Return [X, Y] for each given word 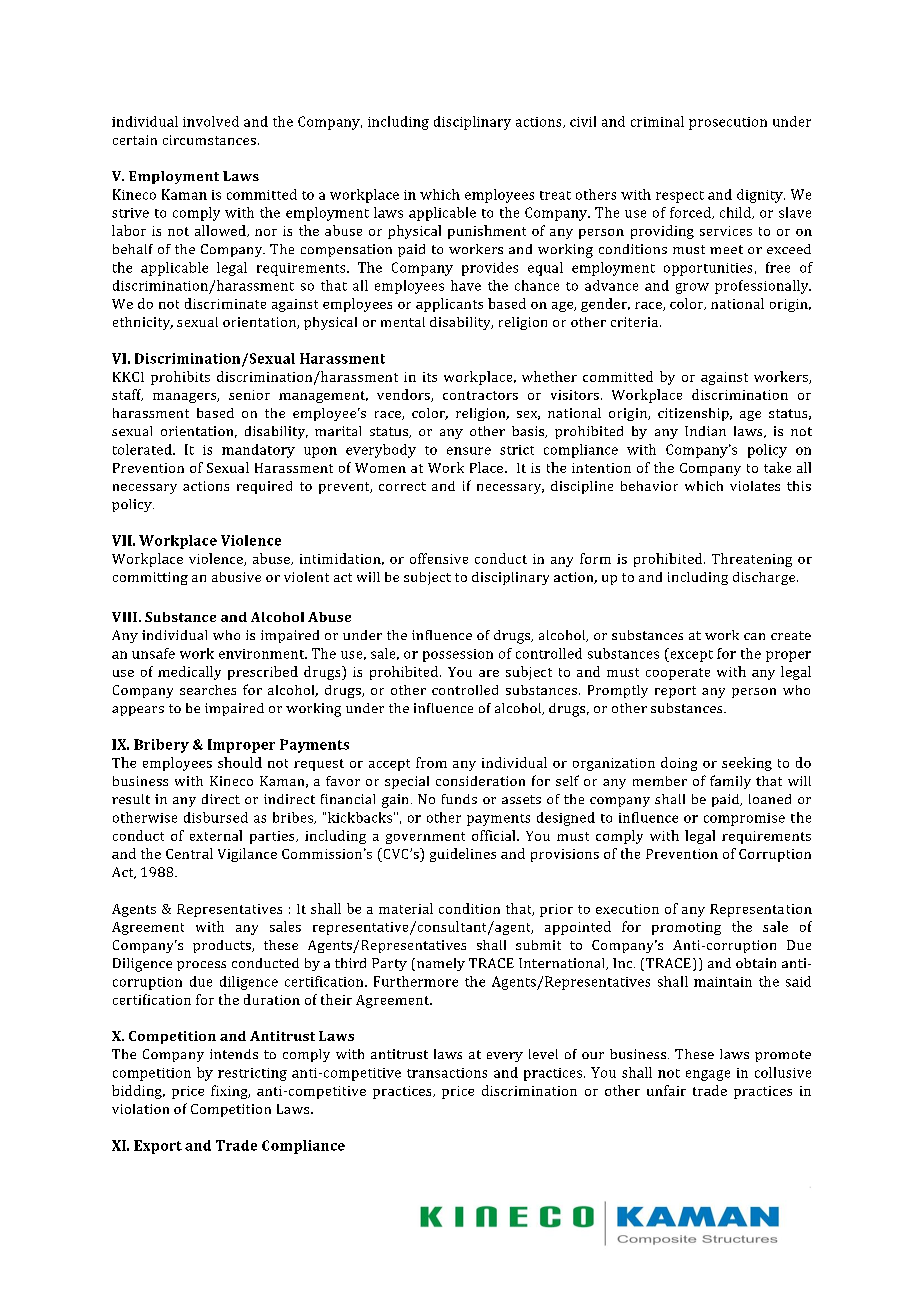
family [730, 782]
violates [755, 486]
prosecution [728, 123]
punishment [487, 232]
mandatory [258, 451]
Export [158, 1147]
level [543, 1054]
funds [459, 799]
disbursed [216, 817]
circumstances [209, 140]
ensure [469, 451]
